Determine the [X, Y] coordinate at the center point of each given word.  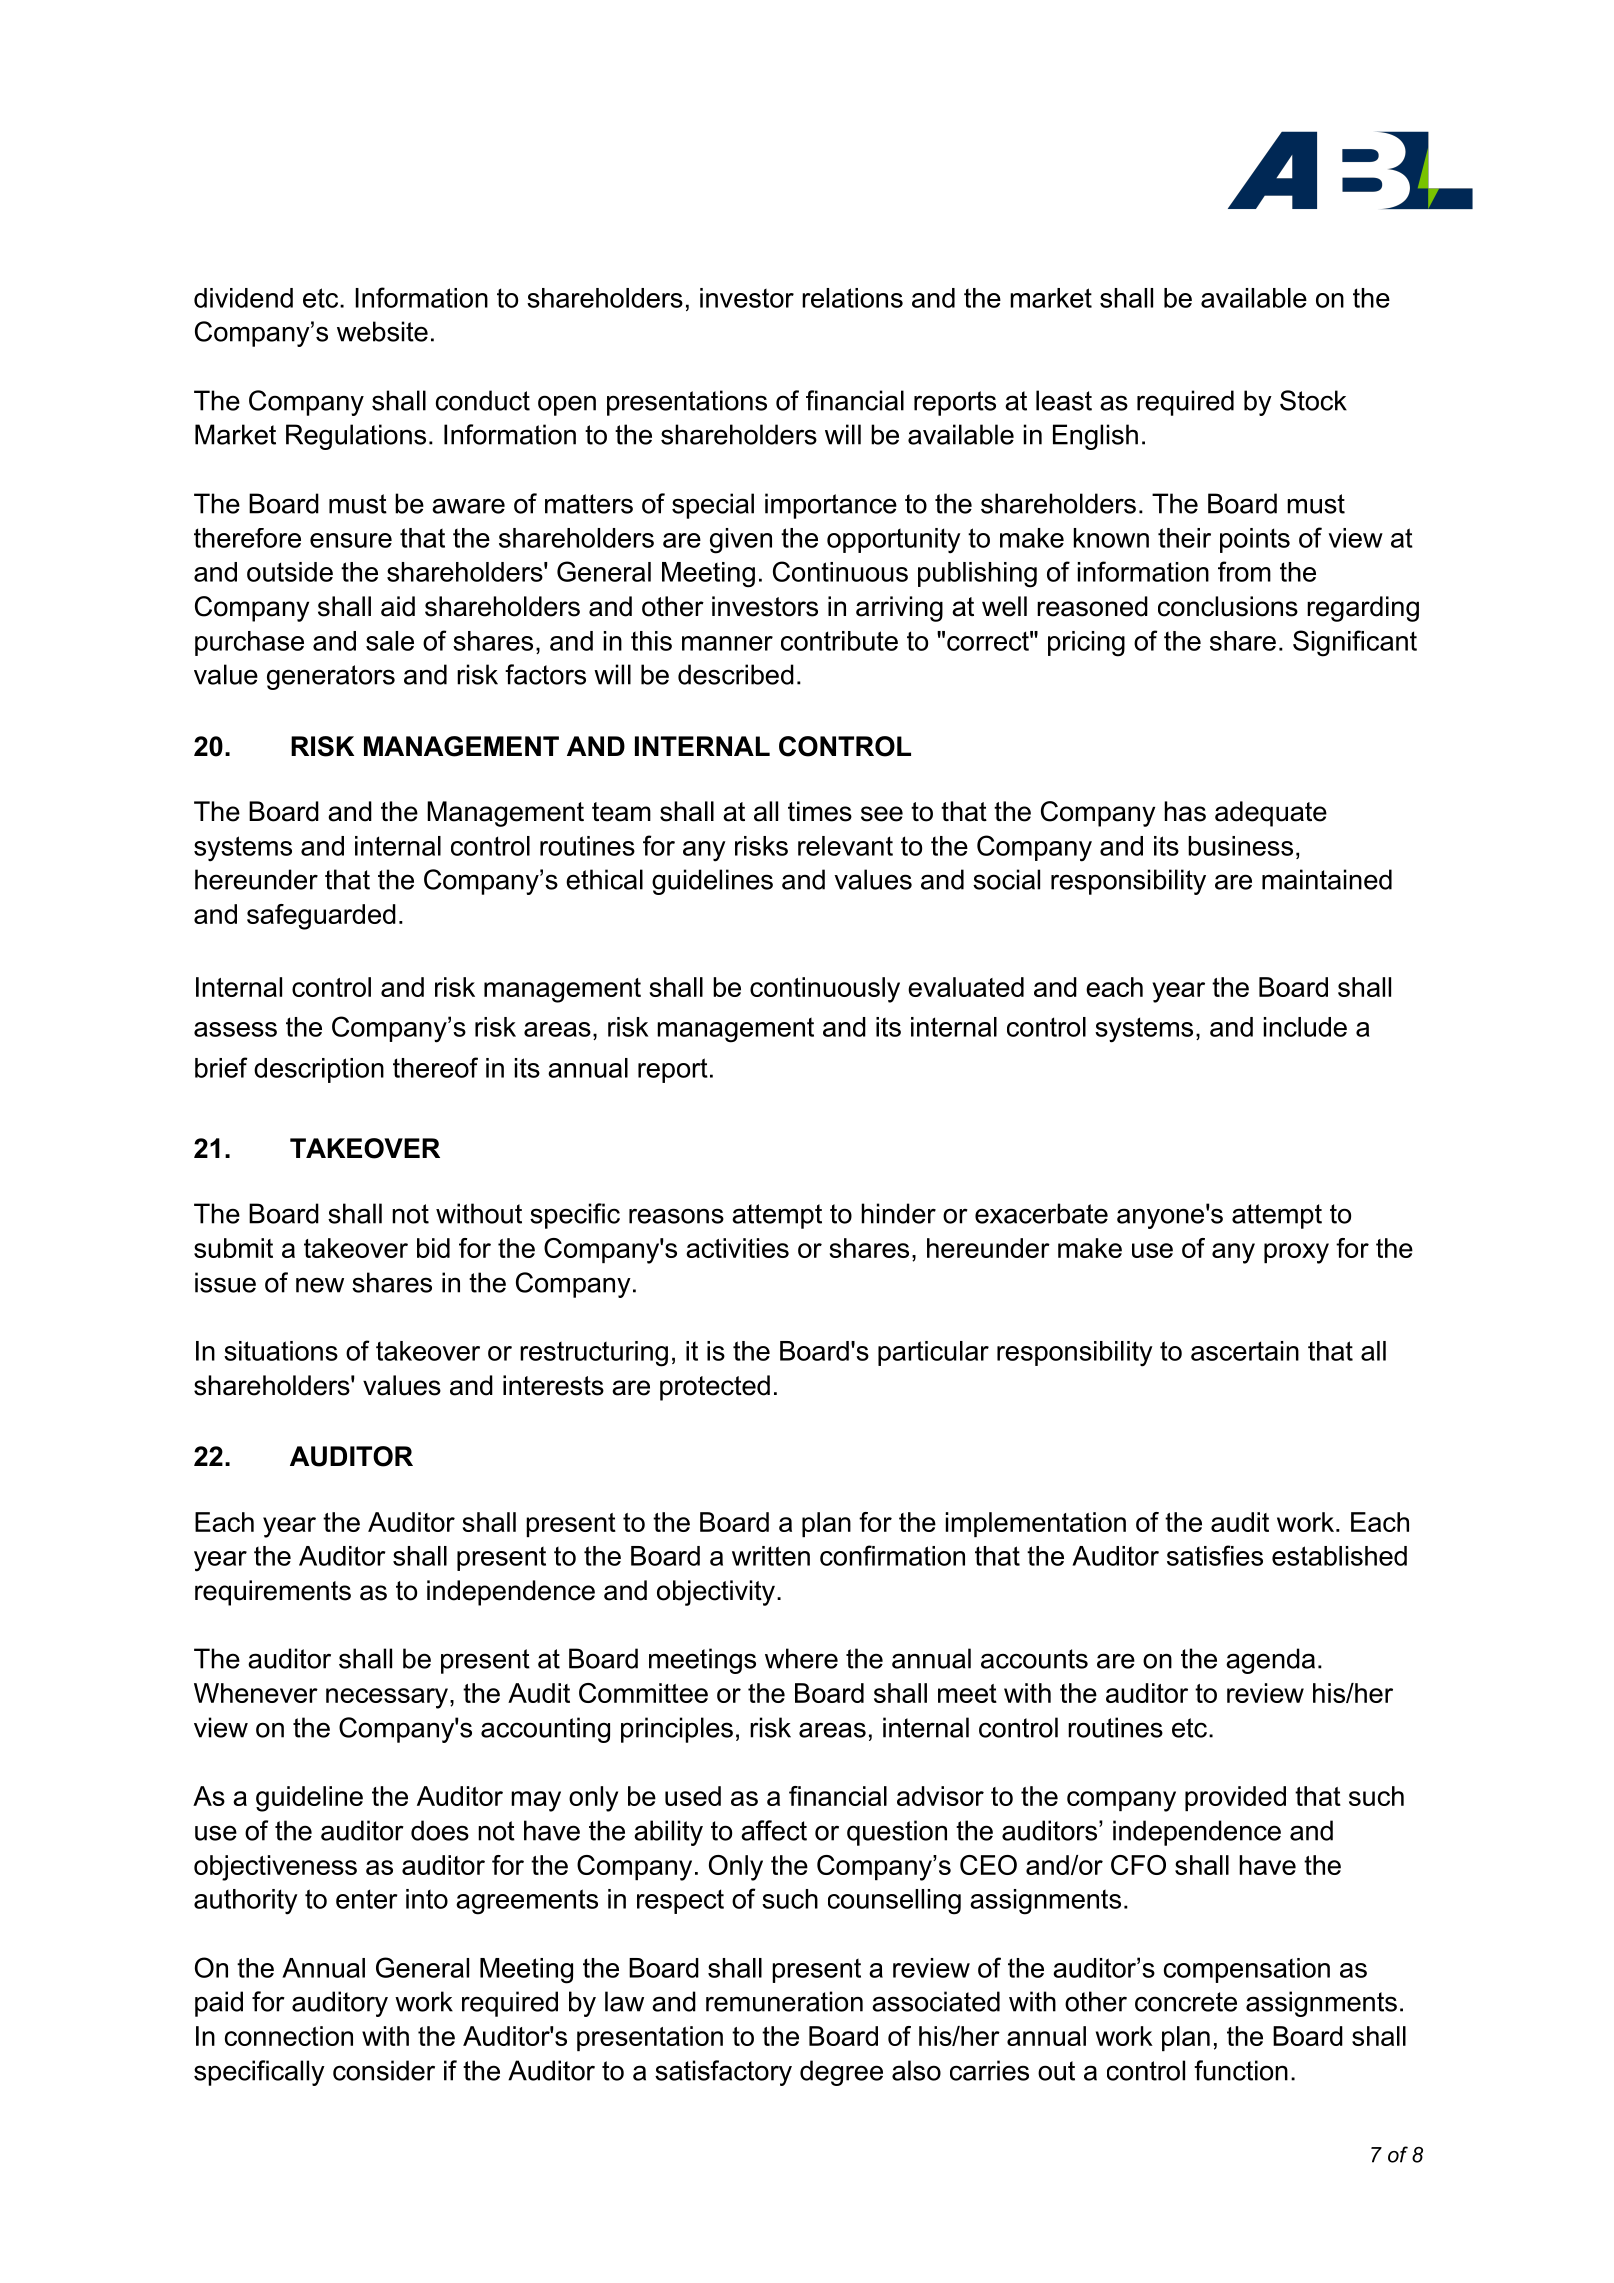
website [382, 331]
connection [289, 2036]
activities [737, 1248]
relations [852, 298]
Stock [1313, 400]
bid [433, 1248]
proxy [1296, 1253]
